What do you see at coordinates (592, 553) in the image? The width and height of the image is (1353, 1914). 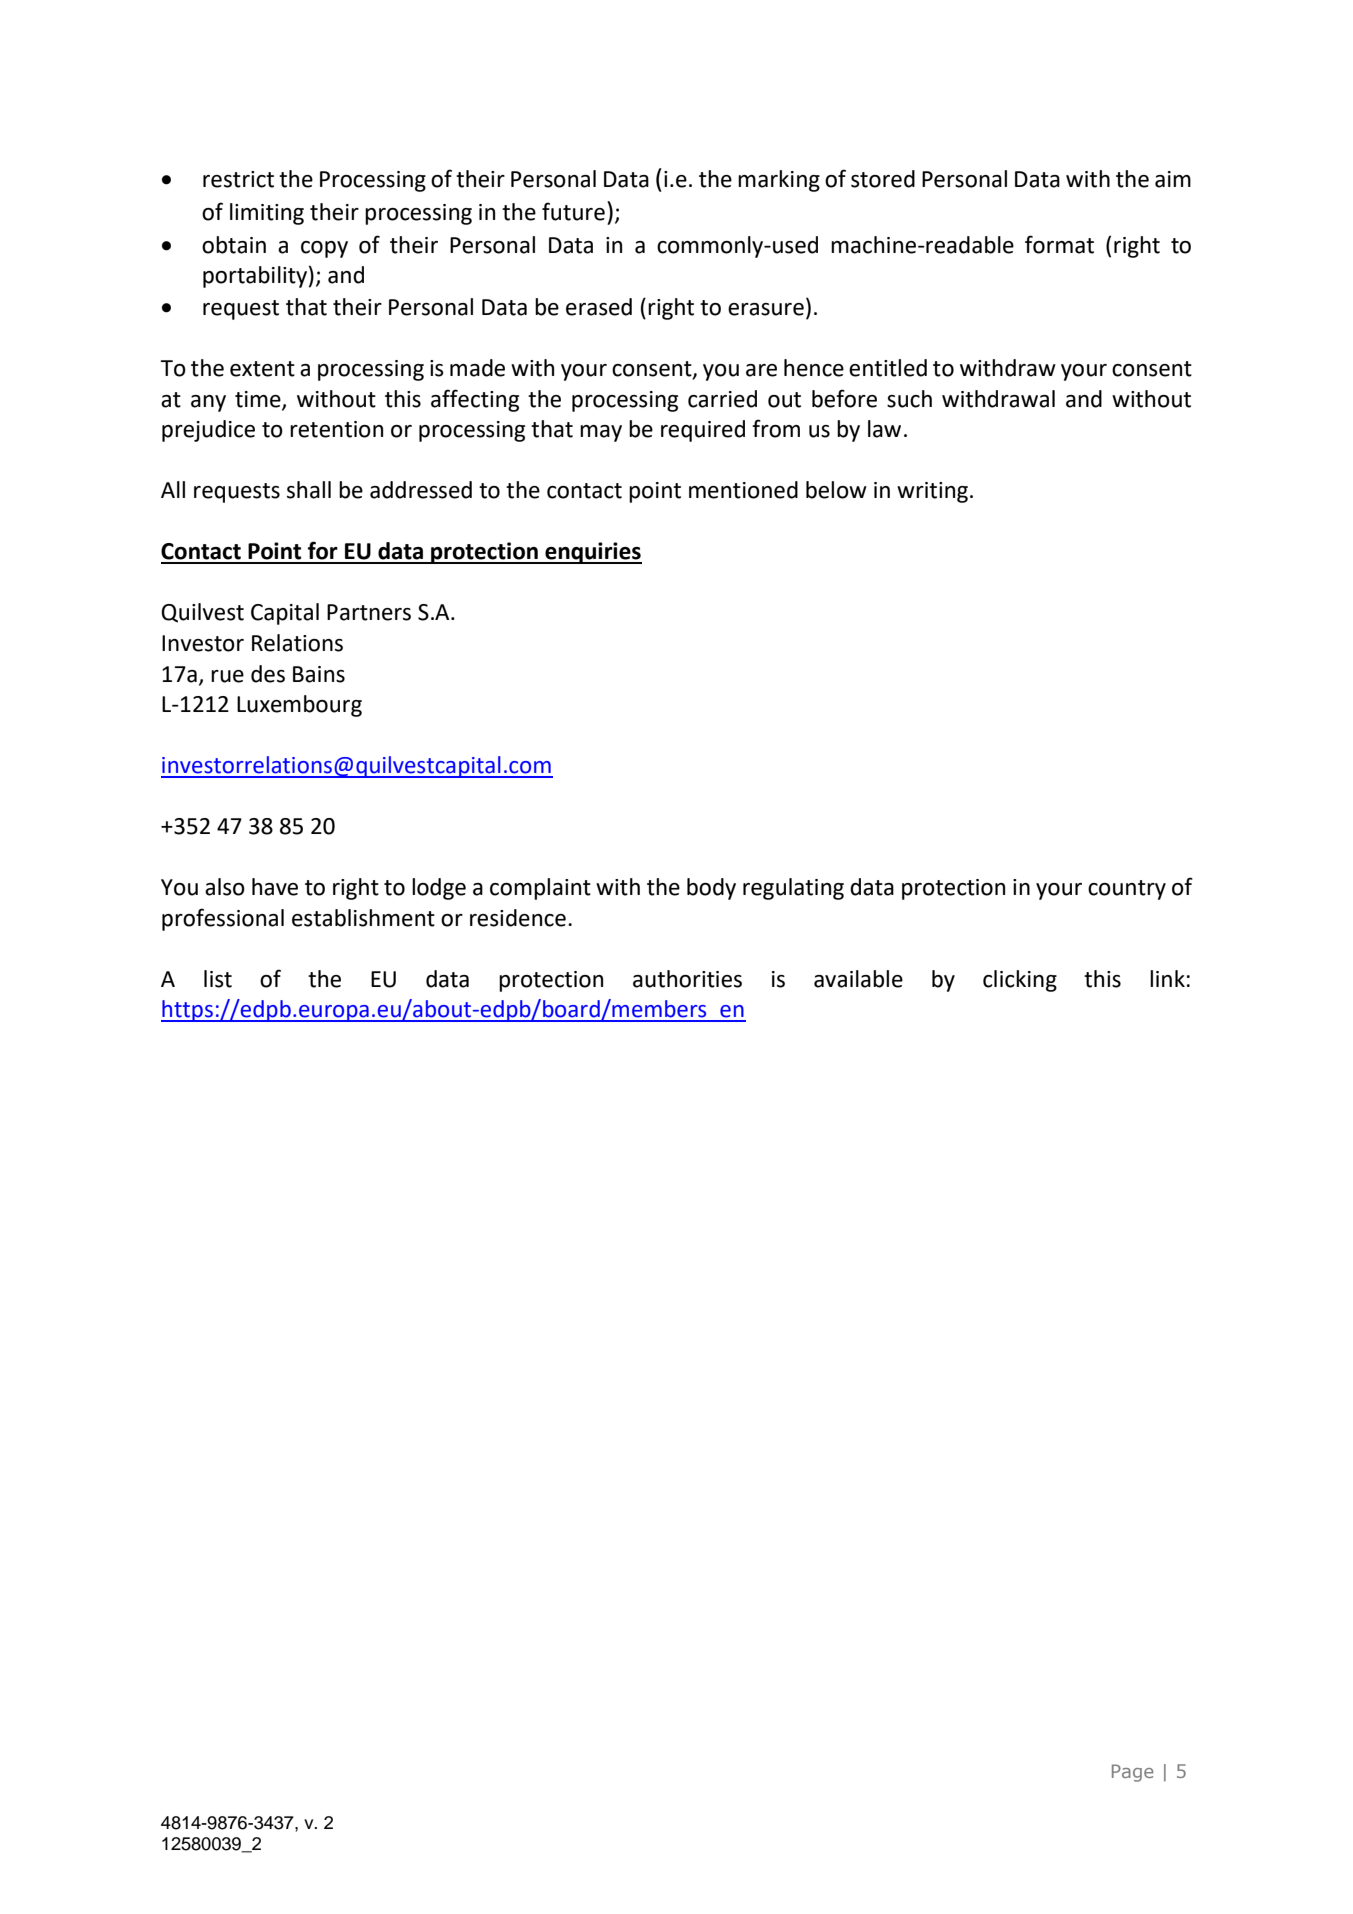 I see `enquiries` at bounding box center [592, 553].
